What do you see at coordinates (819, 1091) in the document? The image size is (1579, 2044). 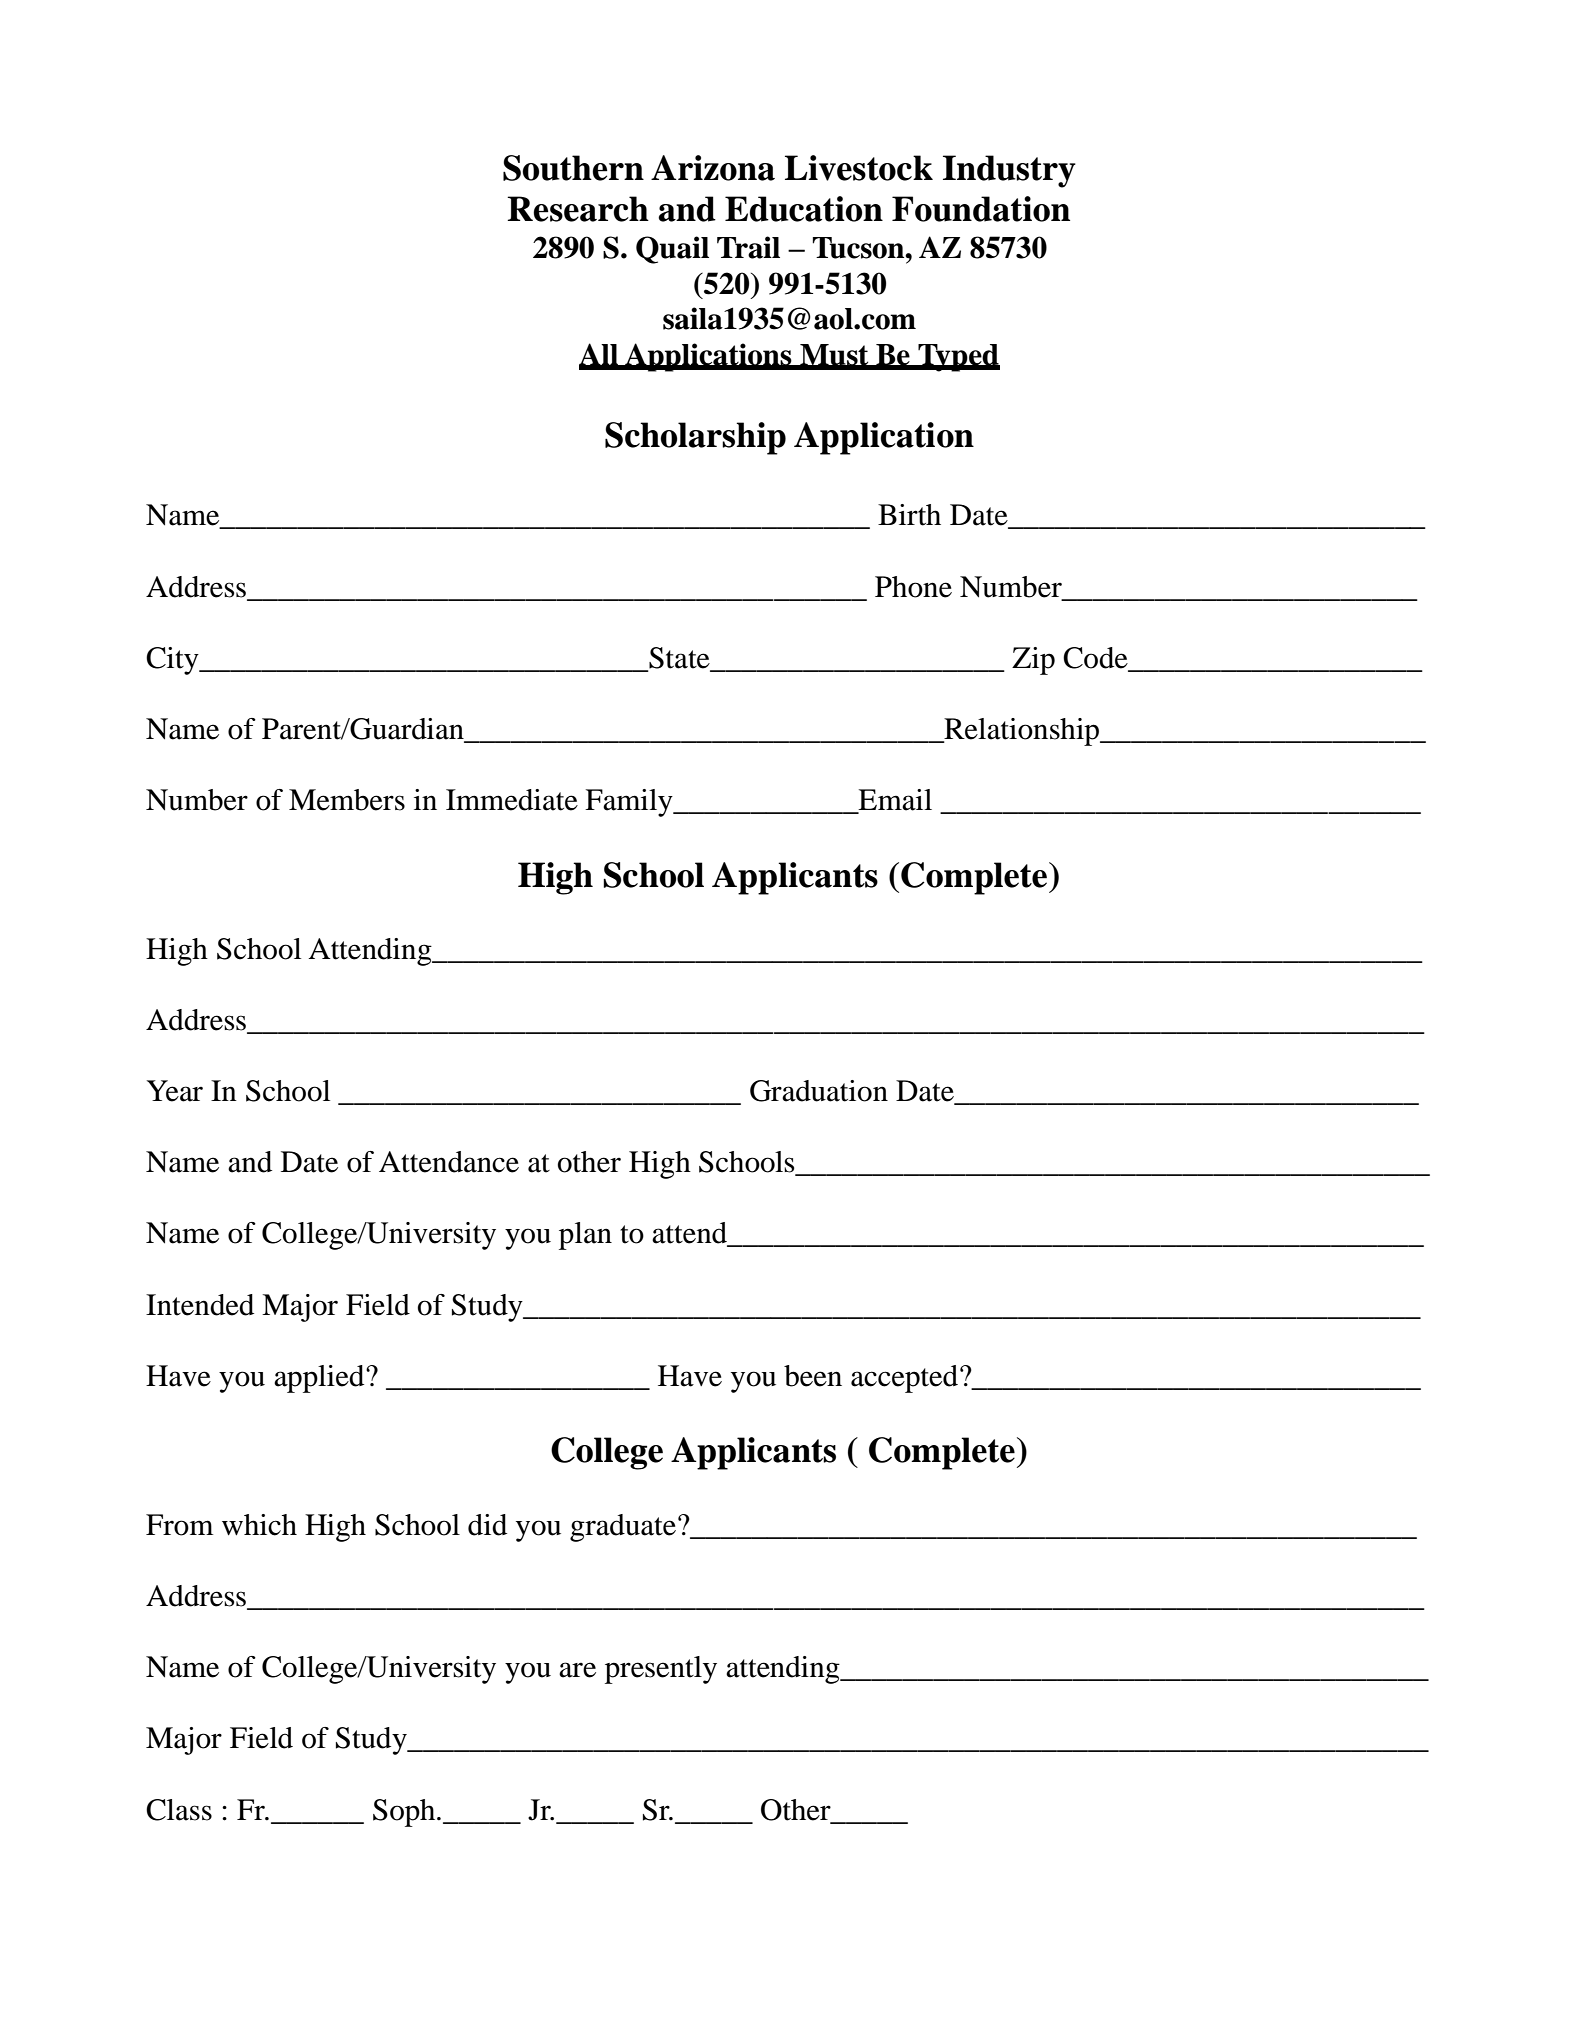 I see `Graduation` at bounding box center [819, 1091].
